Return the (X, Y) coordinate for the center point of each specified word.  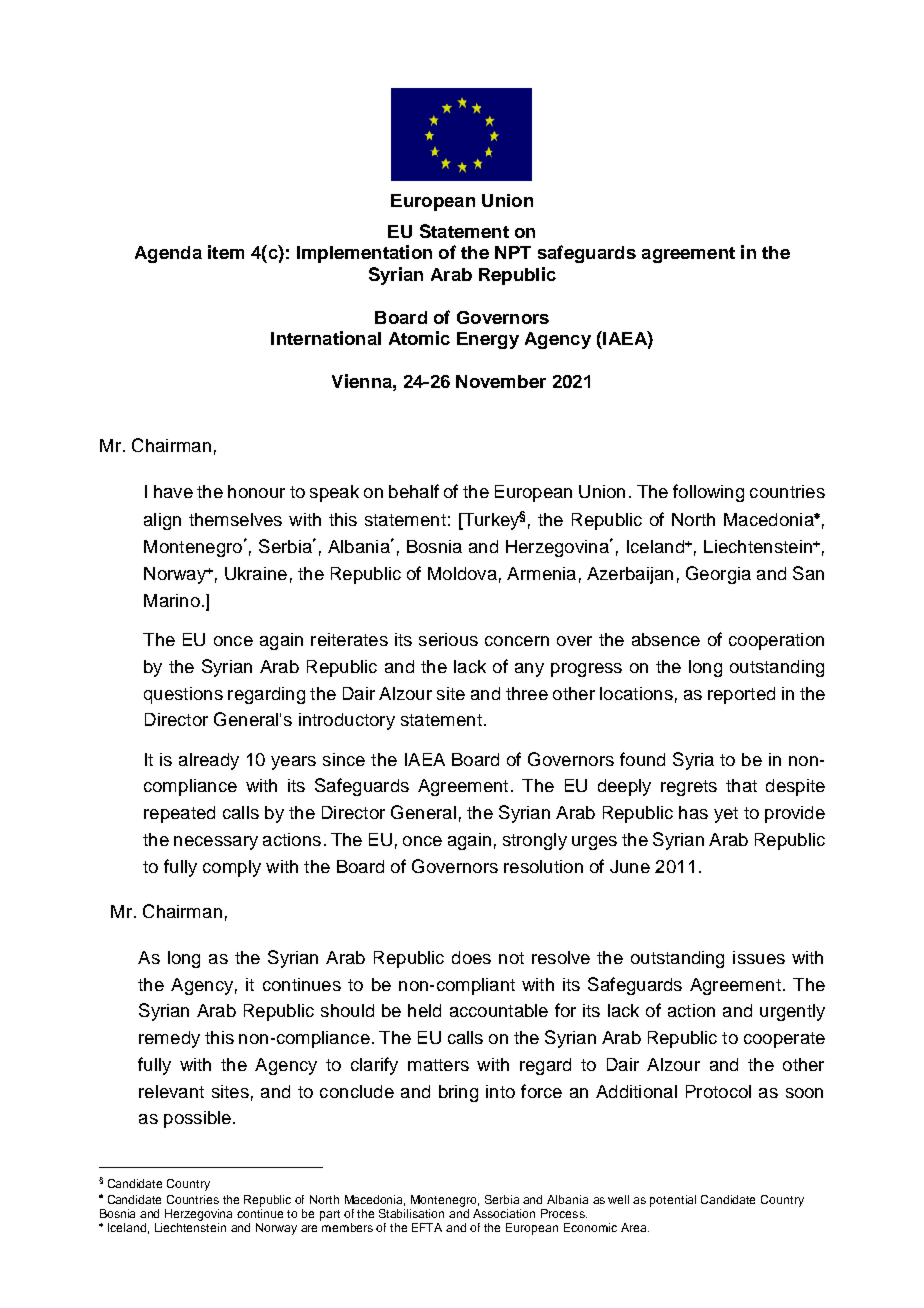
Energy (488, 340)
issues (759, 957)
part (330, 1215)
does (471, 957)
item (226, 252)
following (708, 493)
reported (741, 695)
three (527, 693)
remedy (169, 1039)
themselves (235, 519)
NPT (513, 252)
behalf (414, 491)
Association (504, 1213)
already (209, 761)
